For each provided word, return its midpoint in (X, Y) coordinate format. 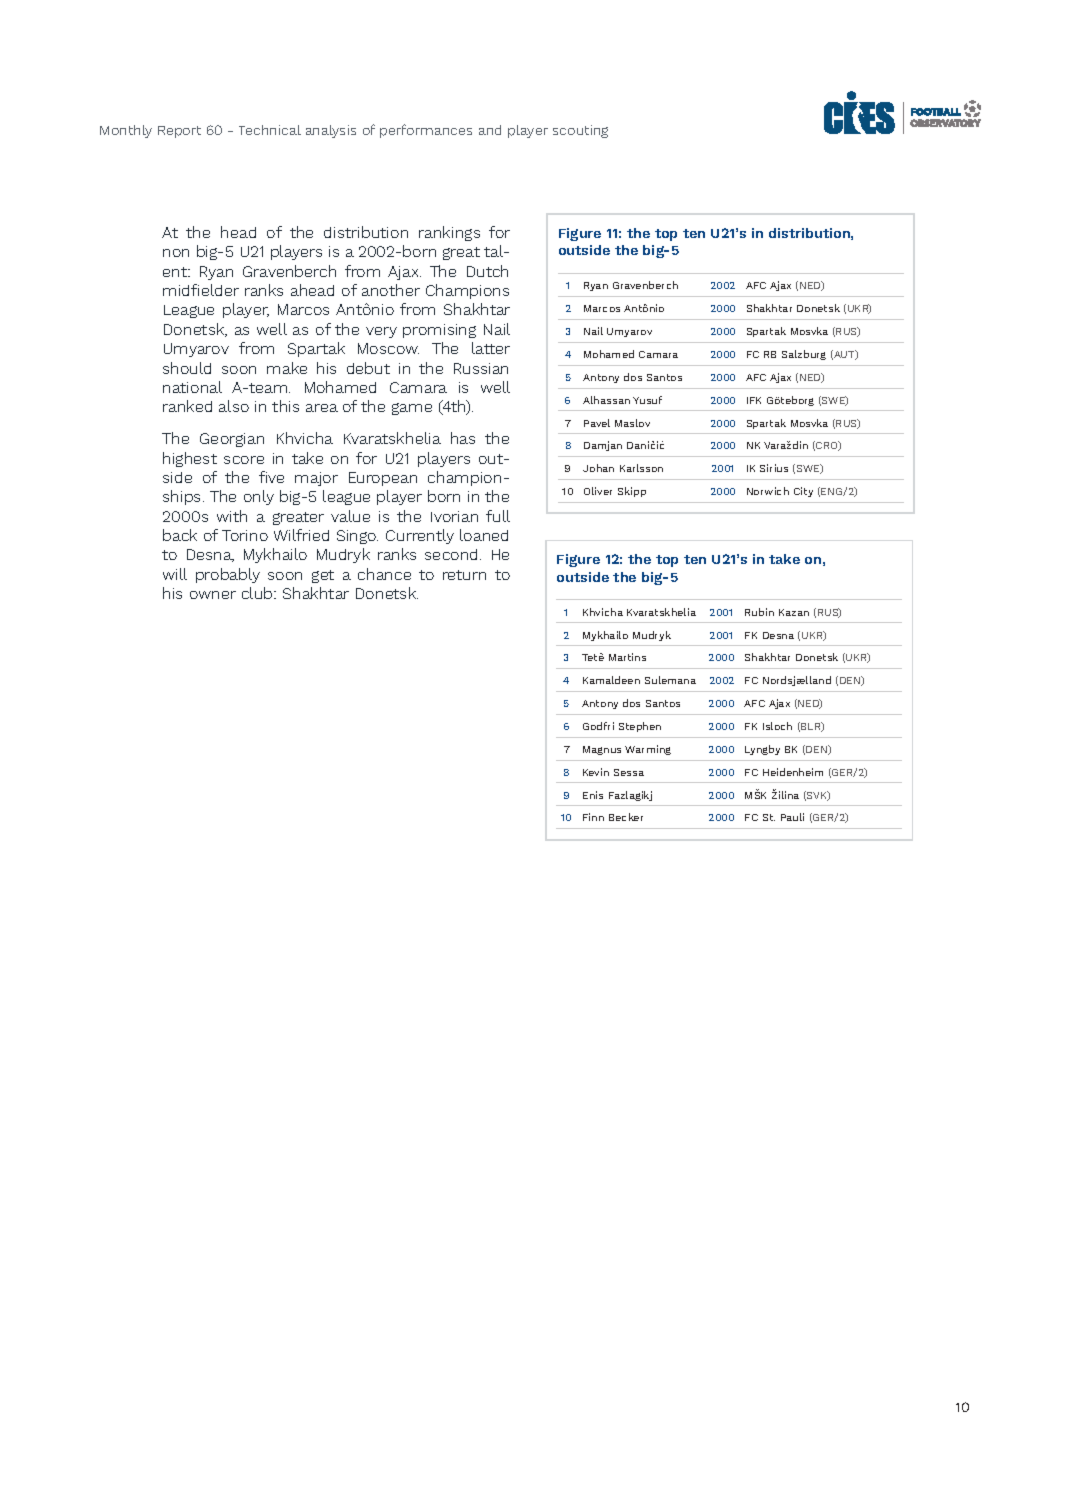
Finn (593, 817)
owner (213, 595)
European (383, 479)
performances (426, 131)
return (464, 575)
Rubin (759, 612)
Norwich (768, 491)
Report (179, 132)
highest (190, 459)
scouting (580, 131)
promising (439, 331)
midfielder (201, 290)
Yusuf (647, 400)
